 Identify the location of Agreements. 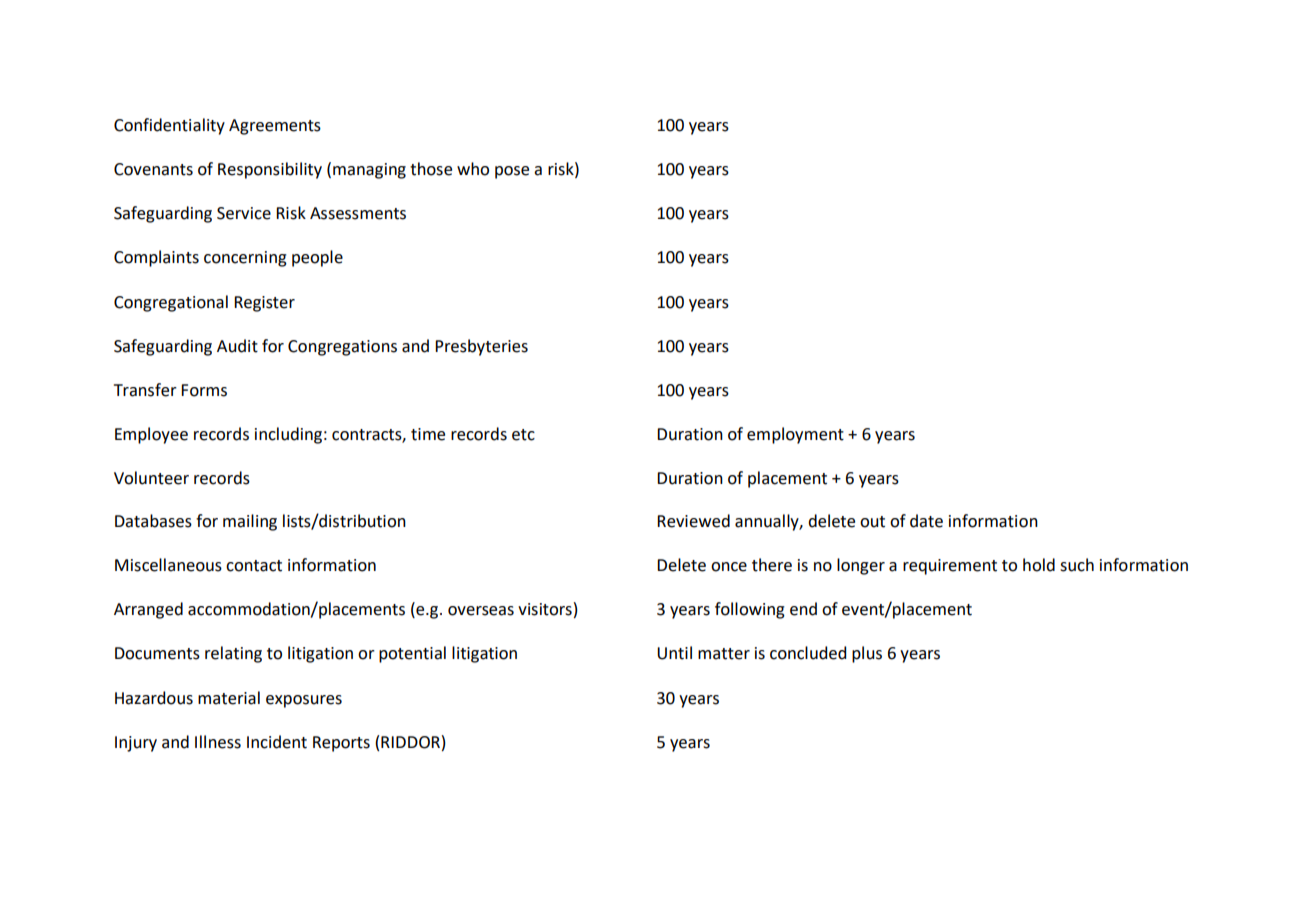
(275, 127).
